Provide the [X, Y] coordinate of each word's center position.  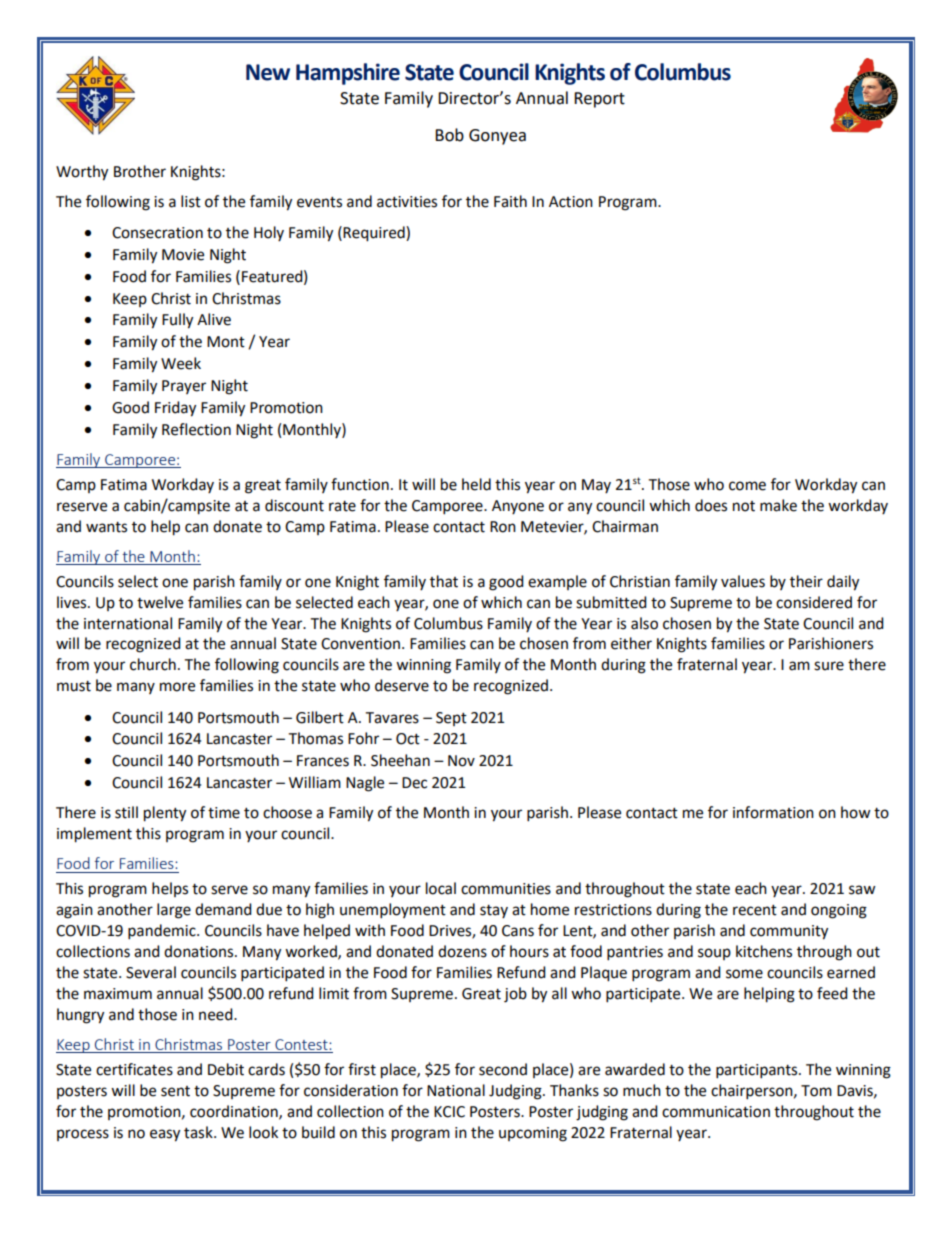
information [773, 812]
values [743, 581]
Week [181, 363]
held [476, 484]
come [747, 486]
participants [758, 1071]
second [503, 1069]
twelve [160, 602]
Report [599, 100]
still [126, 812]
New [268, 72]
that [444, 581]
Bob [449, 135]
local [441, 888]
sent [175, 1091]
